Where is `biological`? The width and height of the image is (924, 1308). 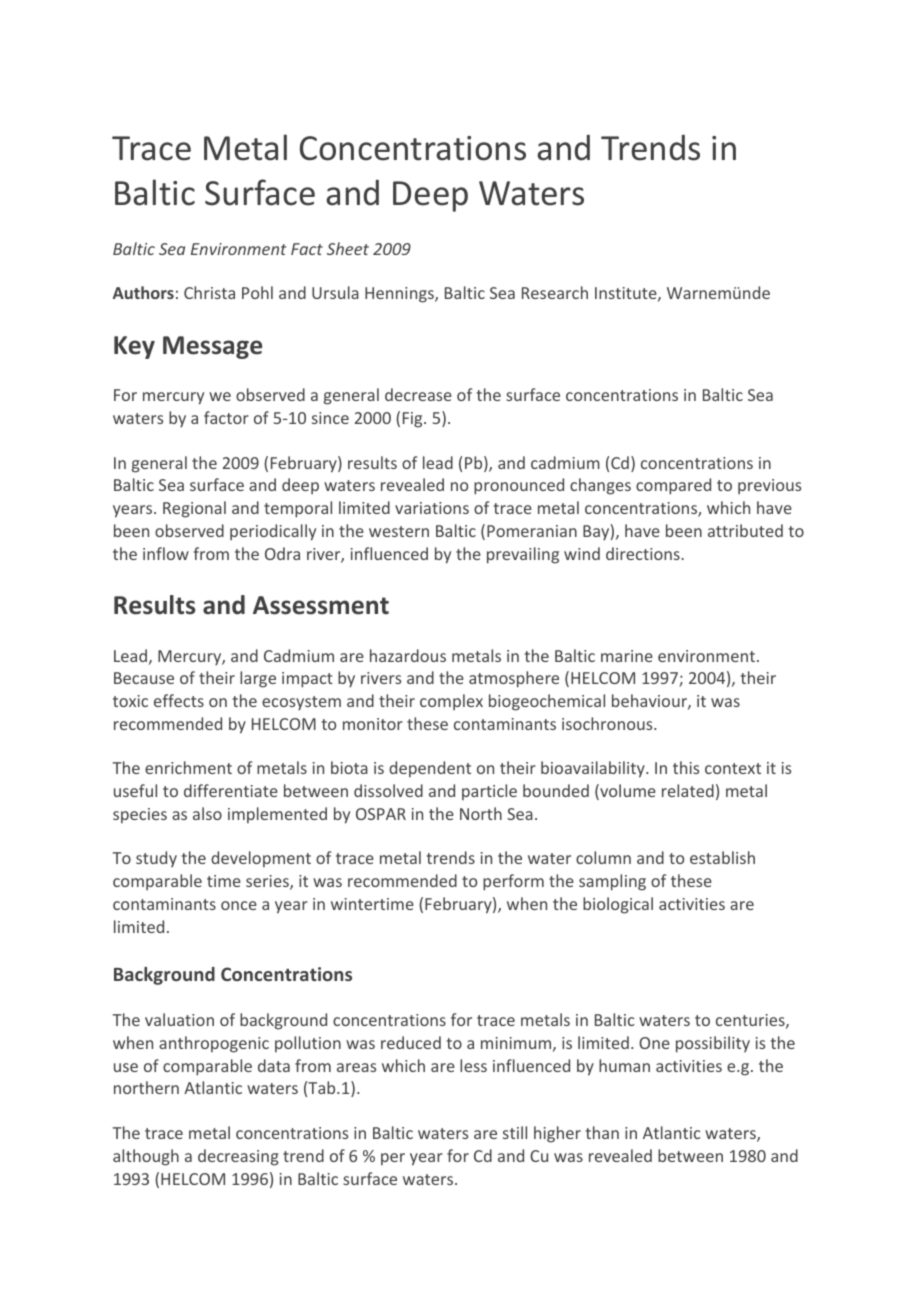
biological is located at coordinates (618, 905).
